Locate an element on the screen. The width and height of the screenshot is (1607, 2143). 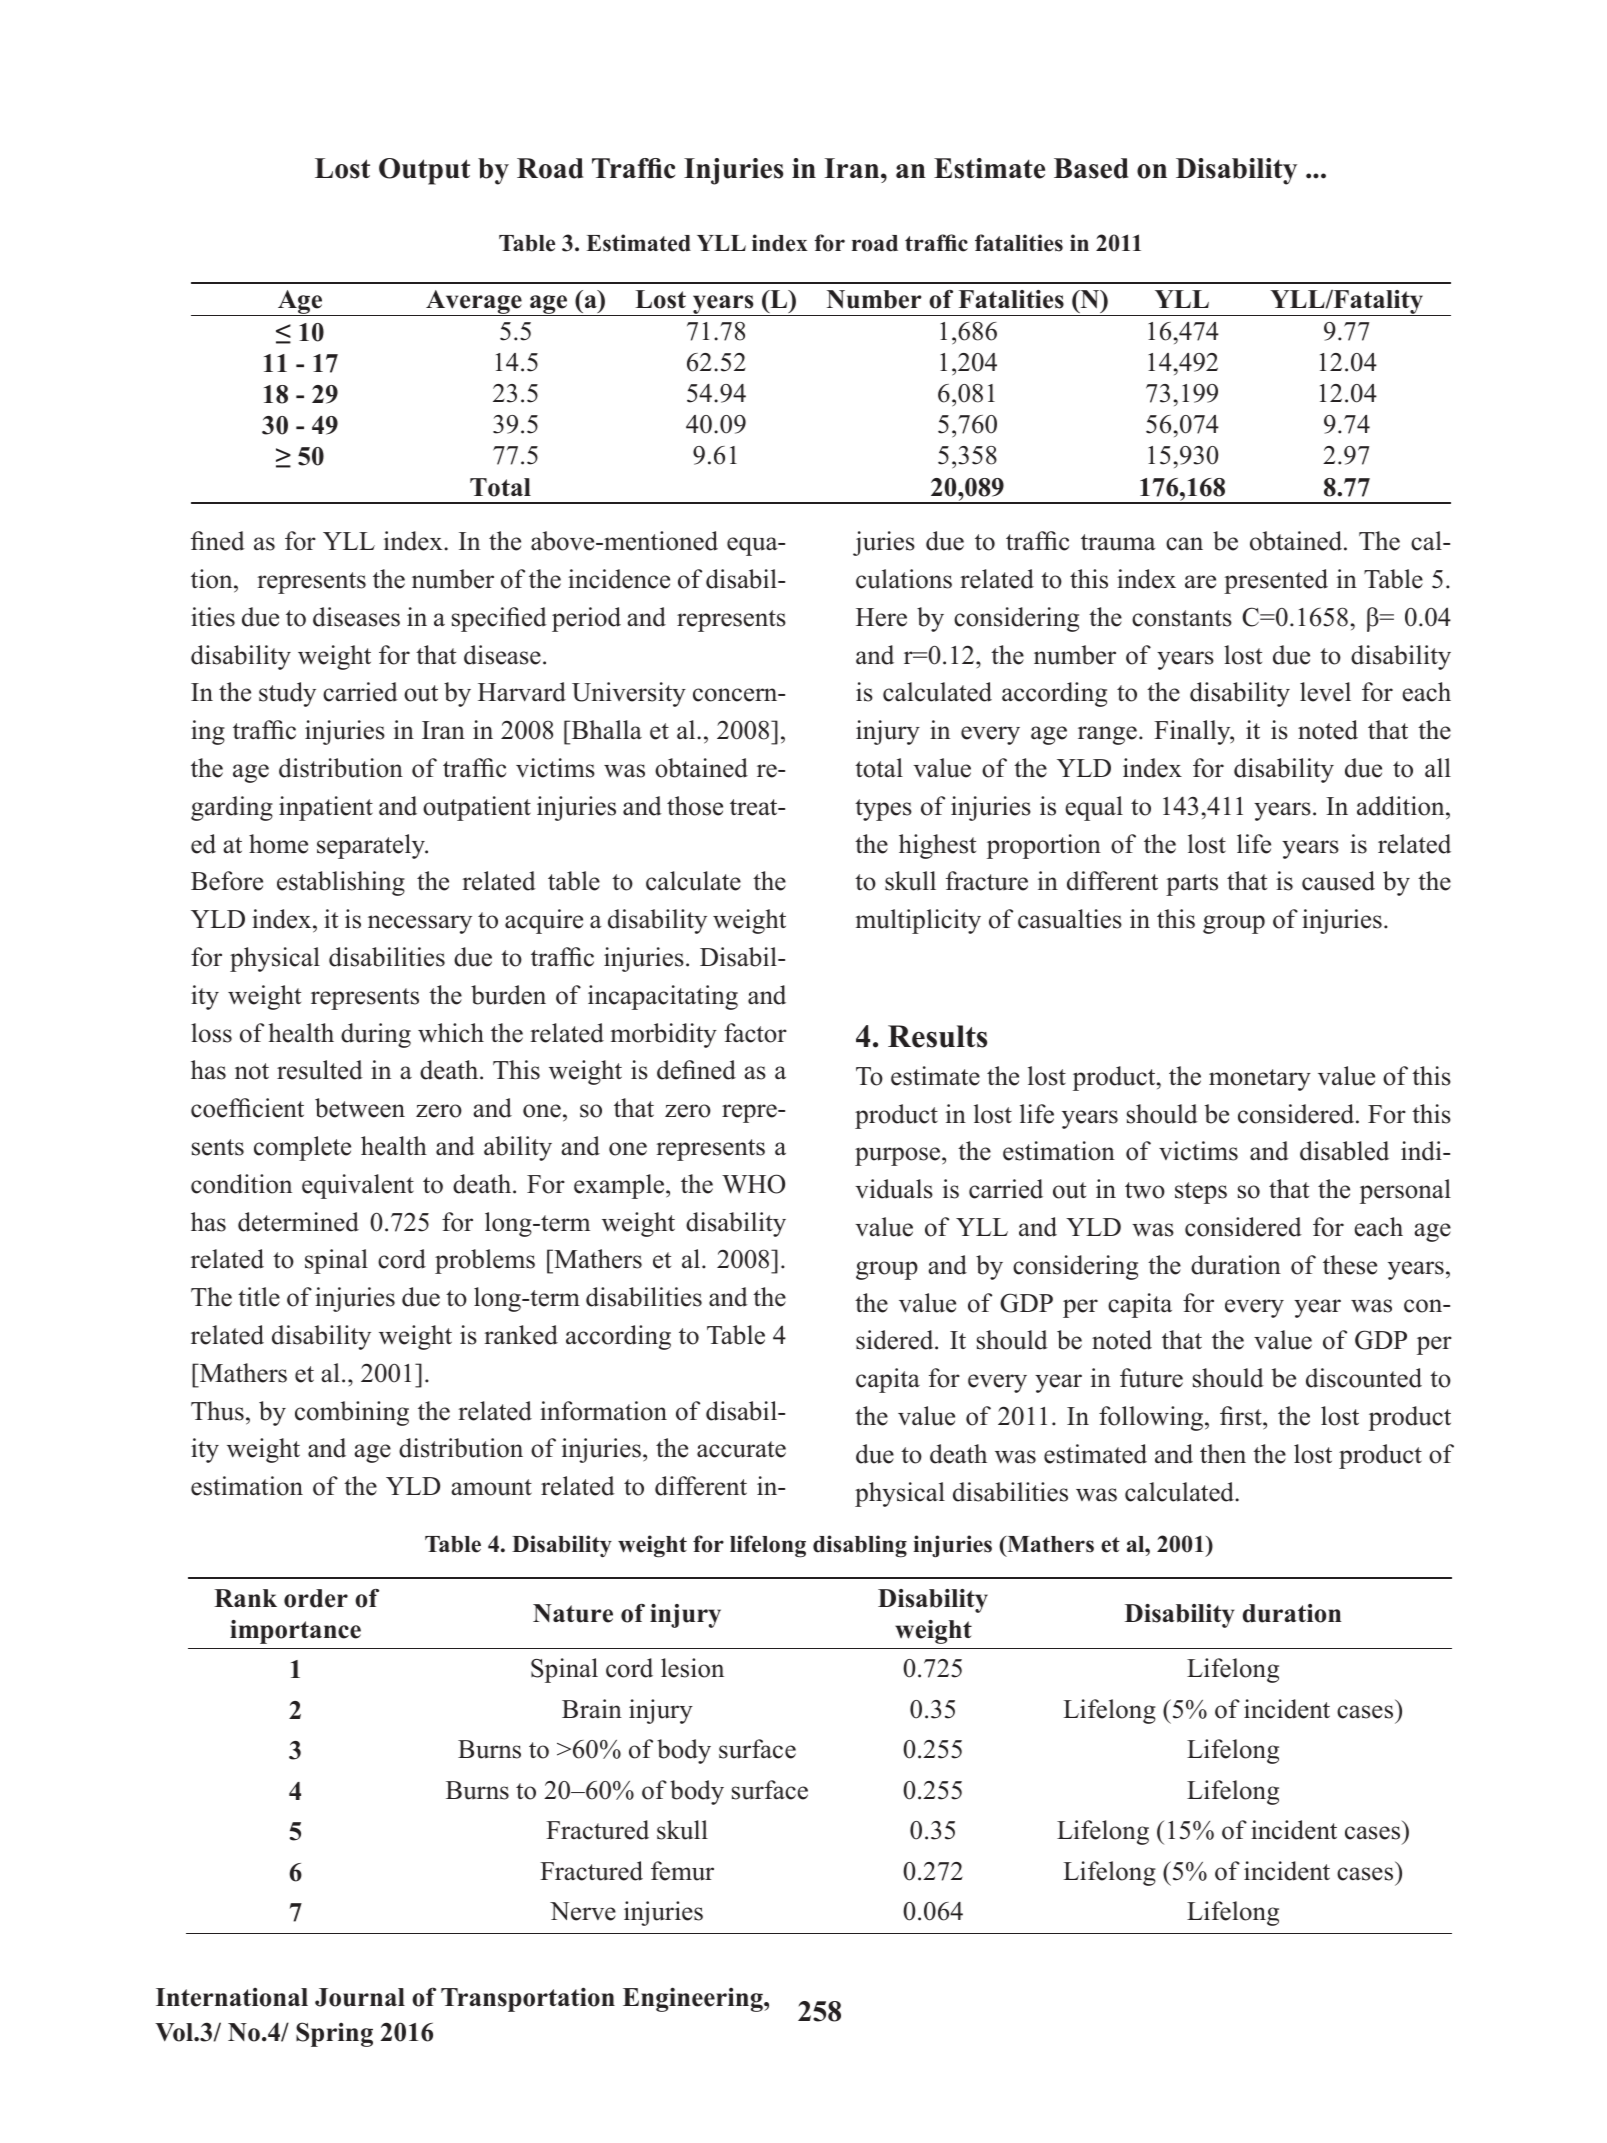
purpose is located at coordinates (899, 1156).
